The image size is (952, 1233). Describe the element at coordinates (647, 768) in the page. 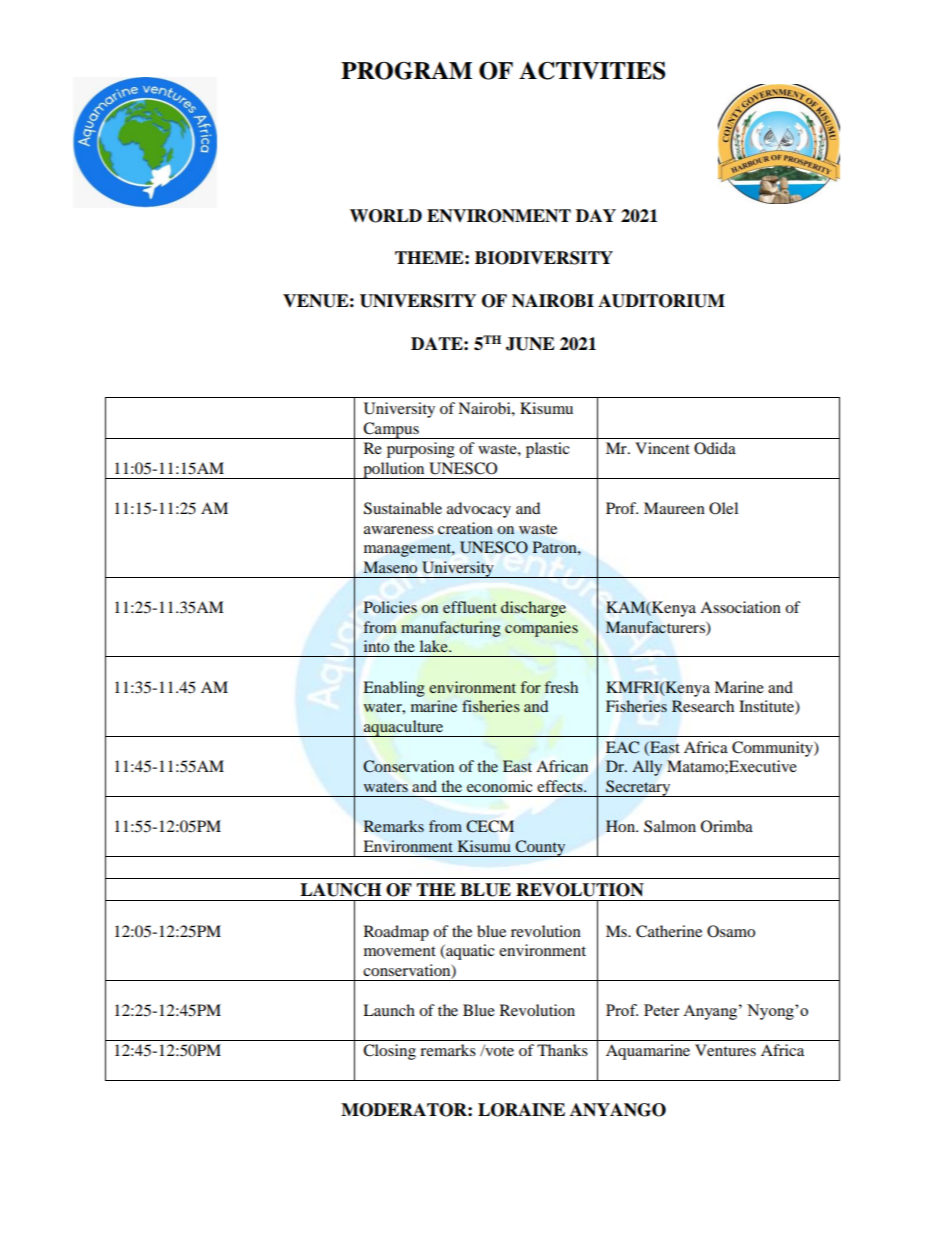

I see `Ally` at that location.
